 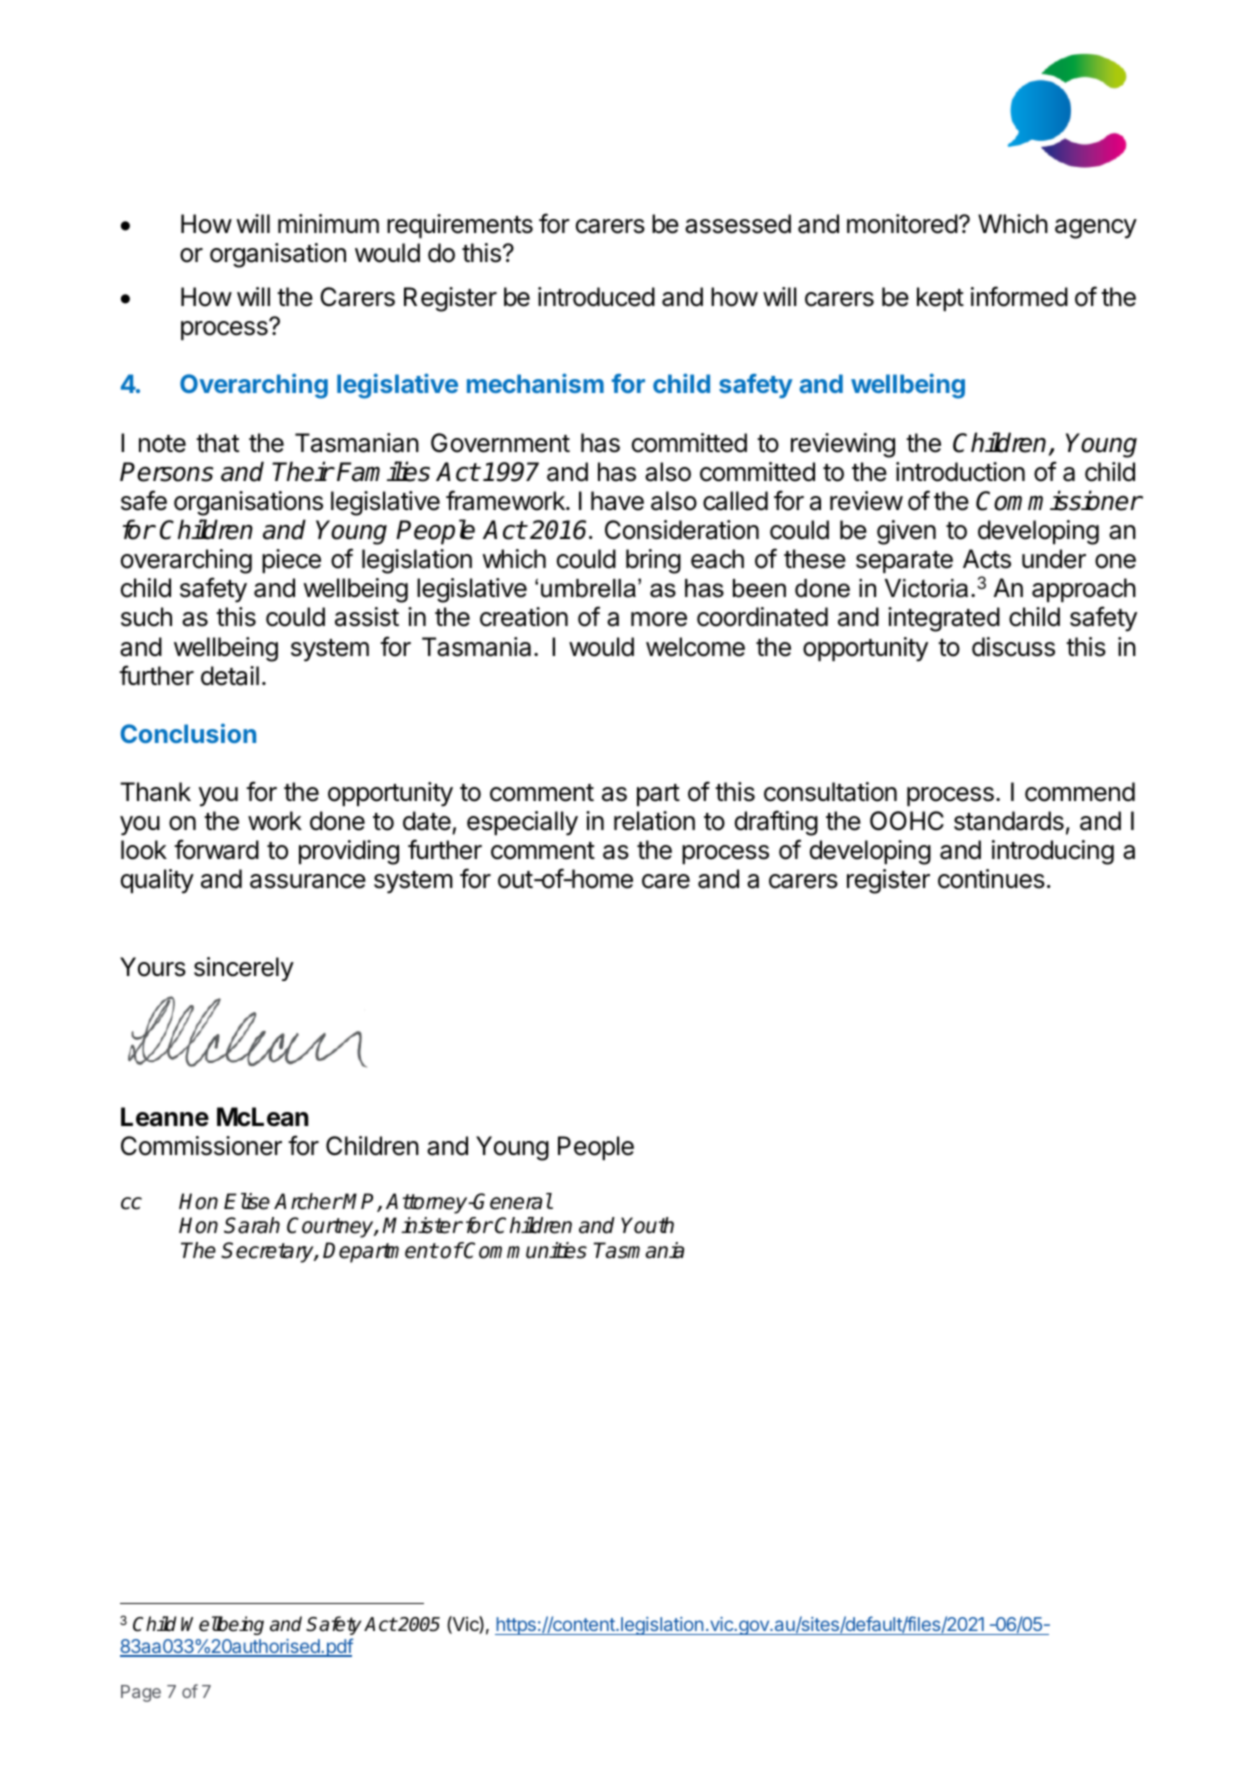 I want to click on Page, so click(x=141, y=1693).
